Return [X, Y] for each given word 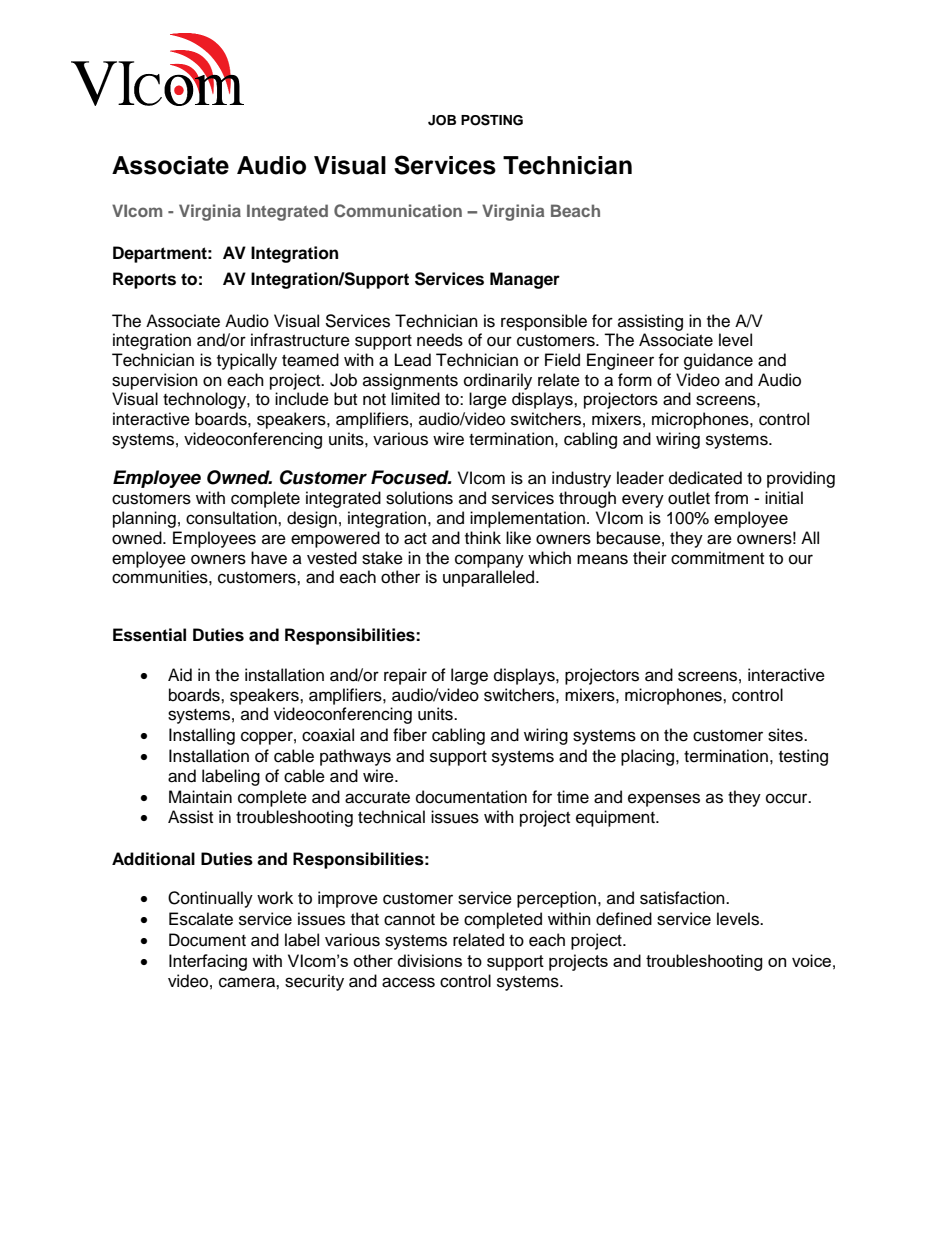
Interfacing [208, 962]
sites [786, 735]
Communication [398, 211]
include [302, 399]
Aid [180, 675]
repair [405, 676]
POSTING [492, 120]
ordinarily [498, 381]
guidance [718, 361]
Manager [525, 280]
